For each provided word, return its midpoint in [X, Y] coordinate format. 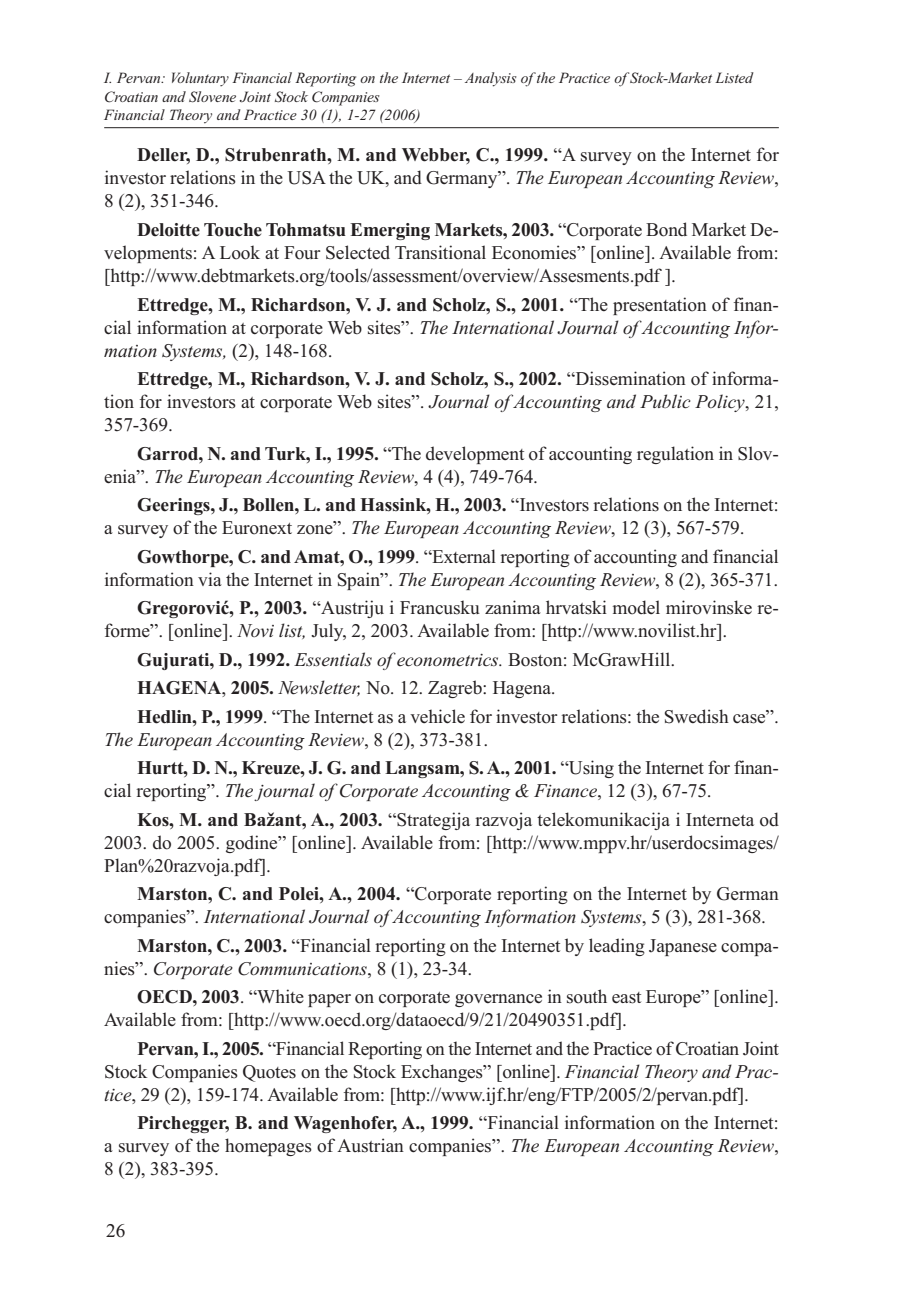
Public [665, 401]
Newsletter [319, 688]
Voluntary [200, 79]
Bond [666, 229]
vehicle [437, 716]
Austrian [370, 1145]
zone [316, 529]
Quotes [269, 1073]
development [475, 455]
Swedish [697, 716]
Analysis [491, 79]
